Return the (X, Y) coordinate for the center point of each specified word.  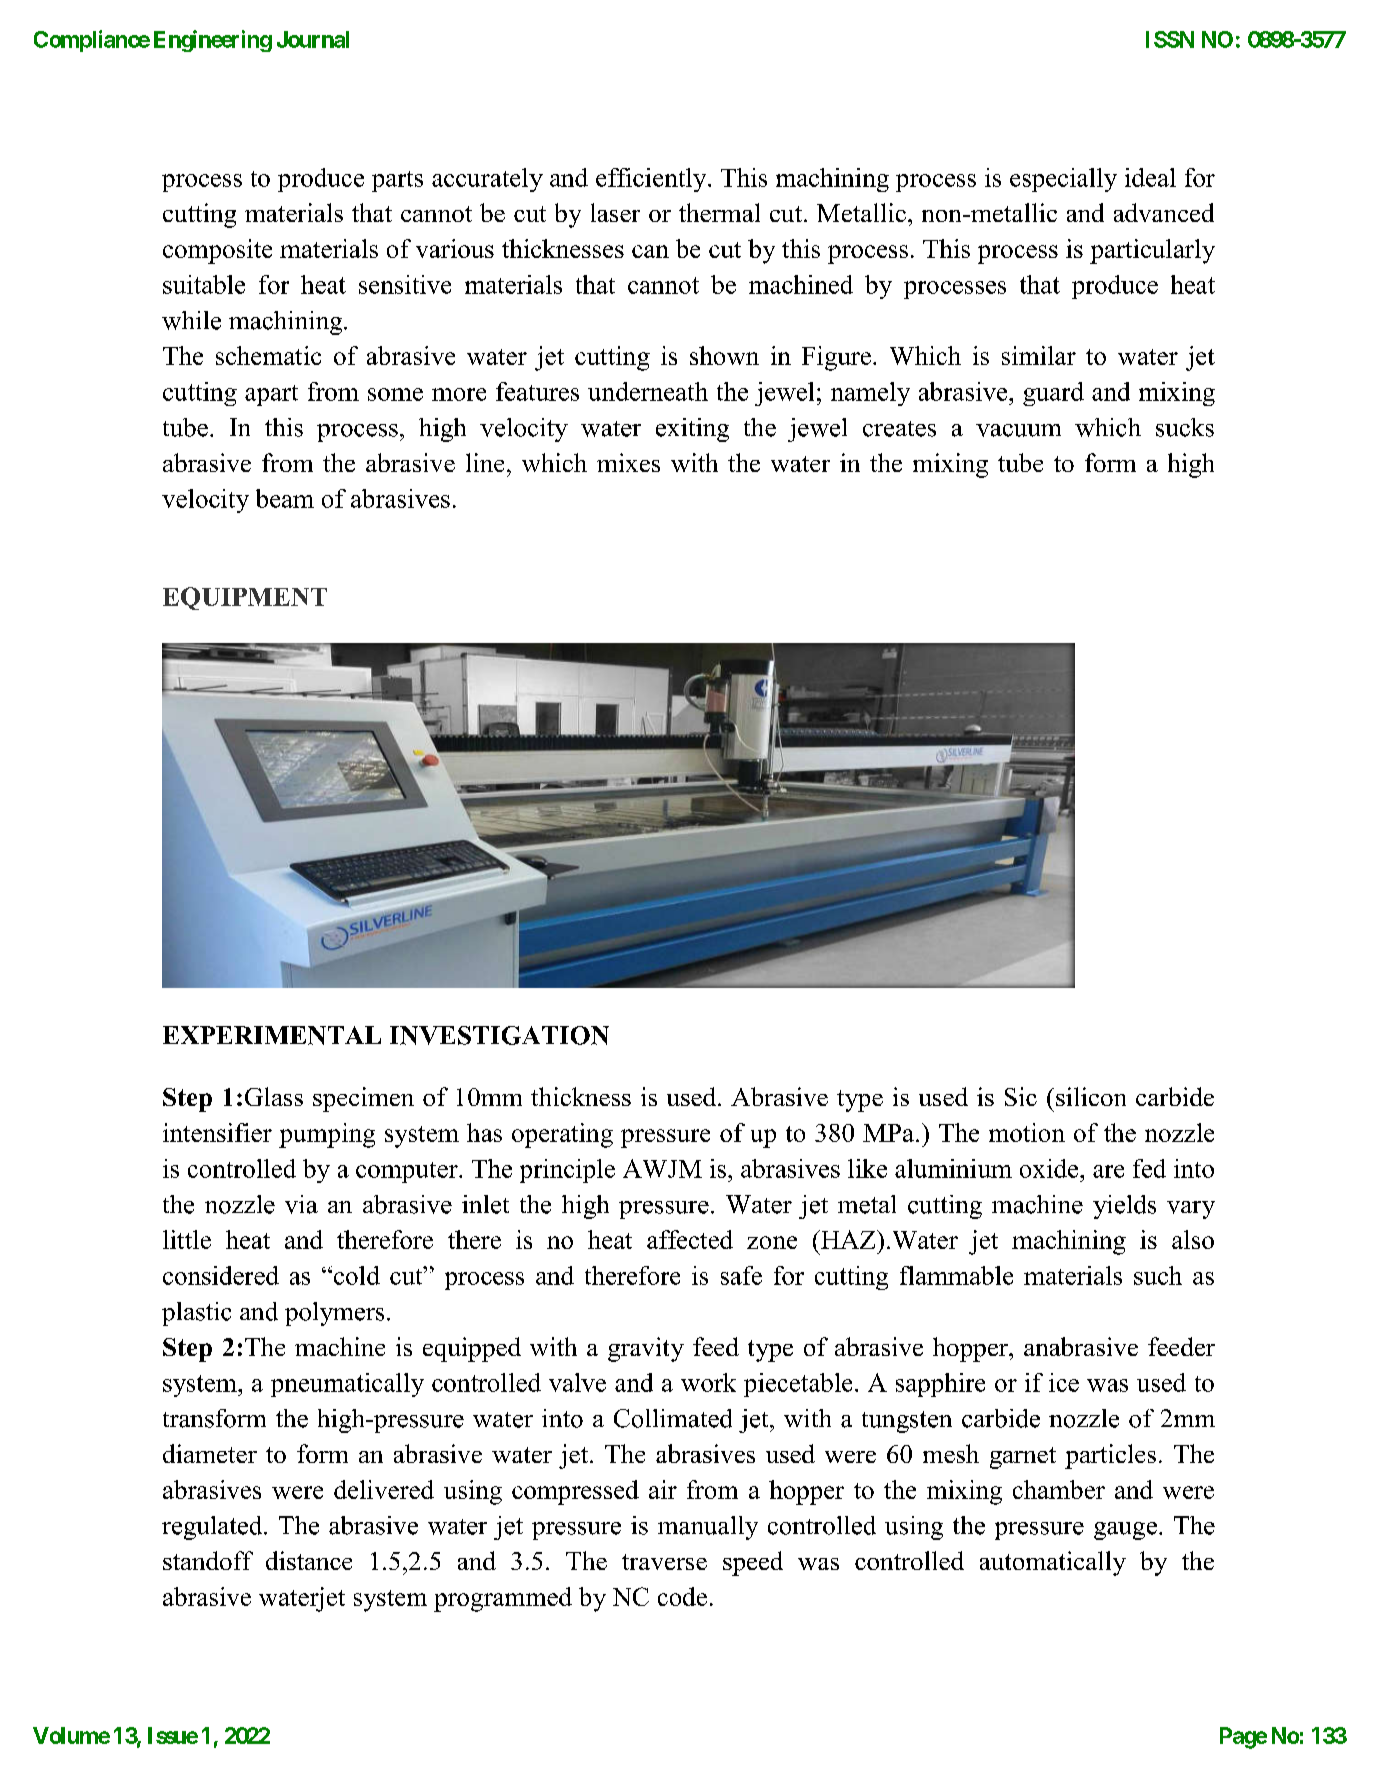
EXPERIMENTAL (272, 1035)
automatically (1053, 1563)
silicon (1091, 1096)
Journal (313, 39)
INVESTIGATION (499, 1035)
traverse (664, 1562)
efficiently (652, 180)
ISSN (1170, 39)
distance (309, 1560)
